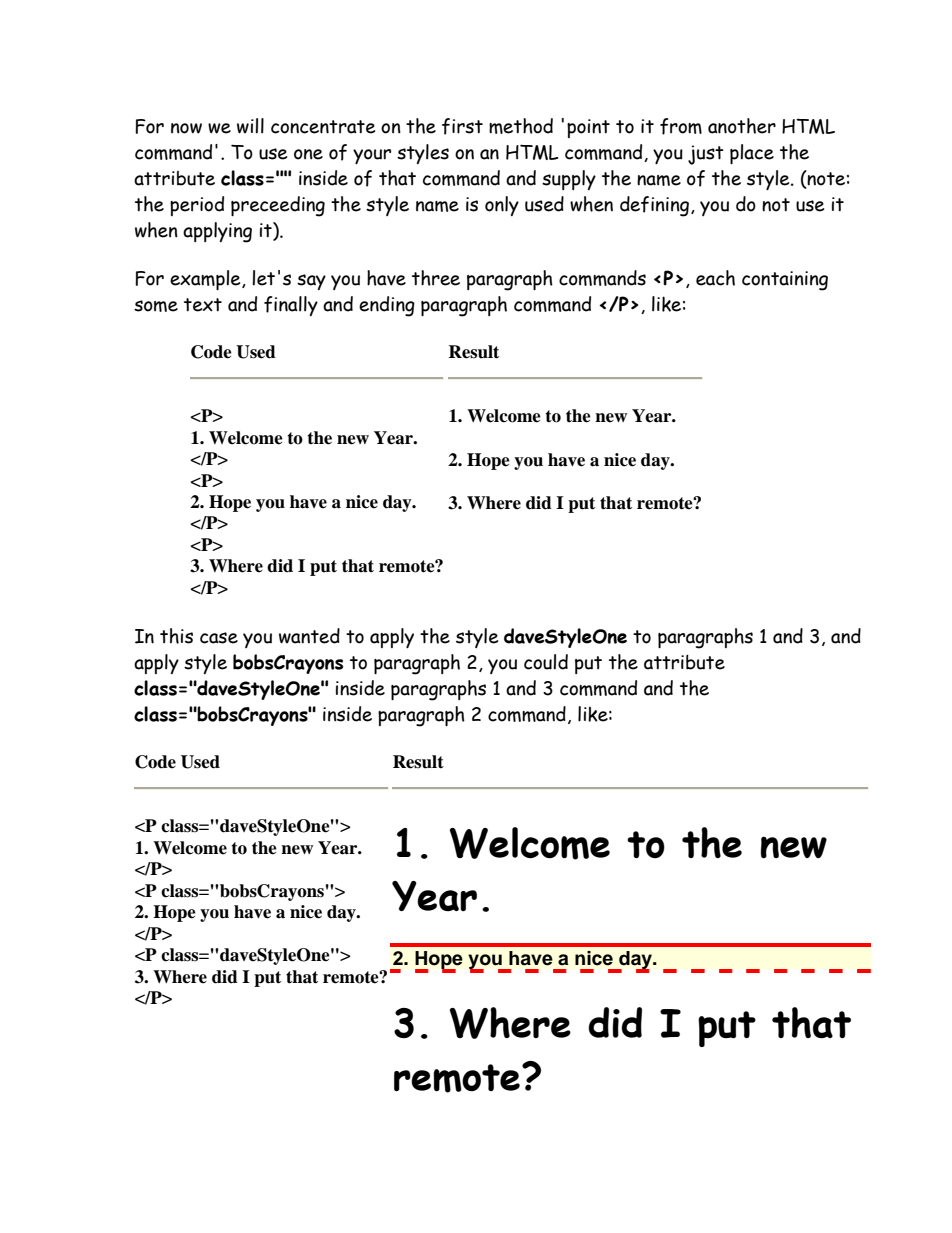  Describe the element at coordinates (219, 638) in the screenshot. I see `case` at that location.
